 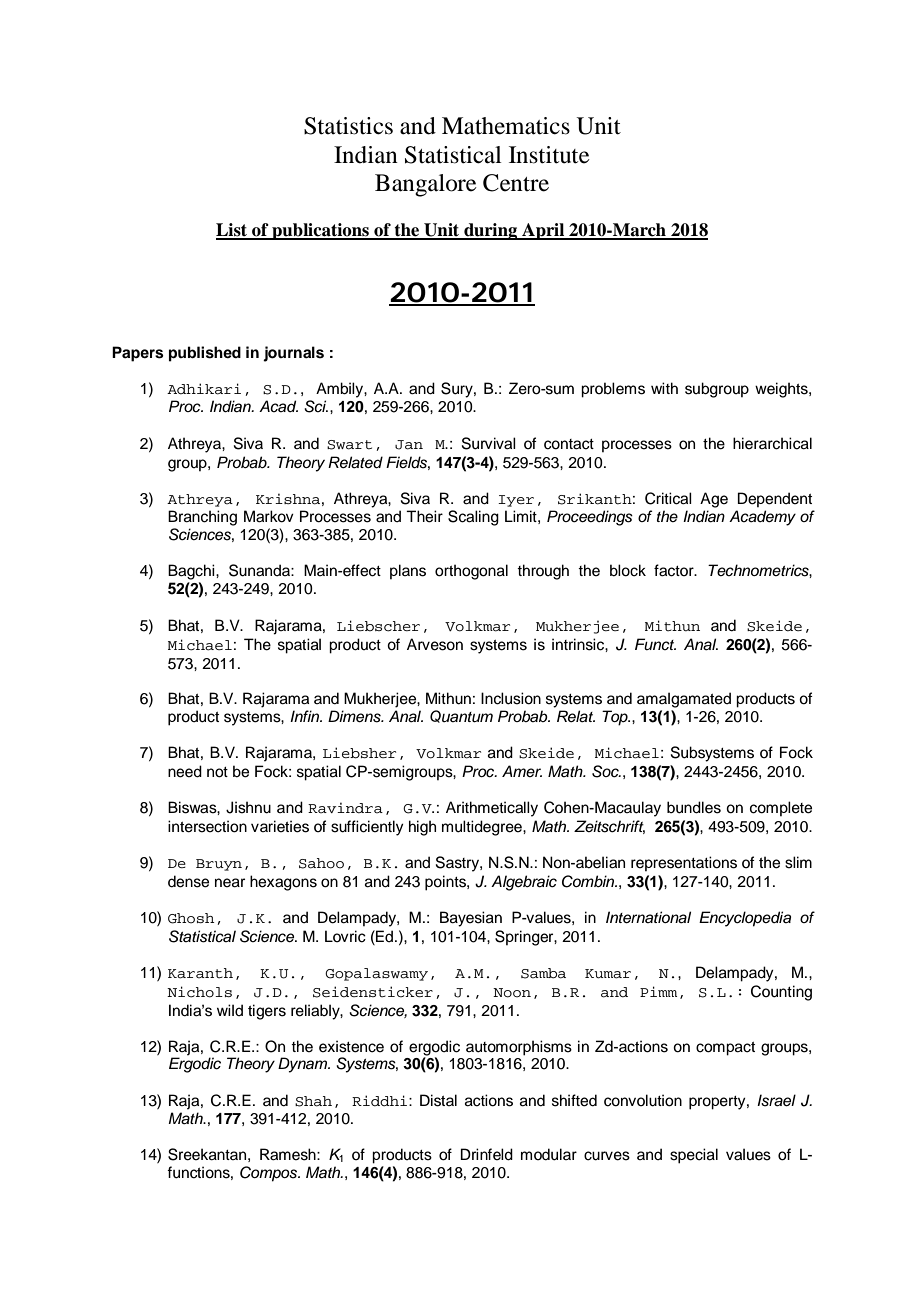 What do you see at coordinates (549, 155) in the screenshot?
I see `Institute` at bounding box center [549, 155].
